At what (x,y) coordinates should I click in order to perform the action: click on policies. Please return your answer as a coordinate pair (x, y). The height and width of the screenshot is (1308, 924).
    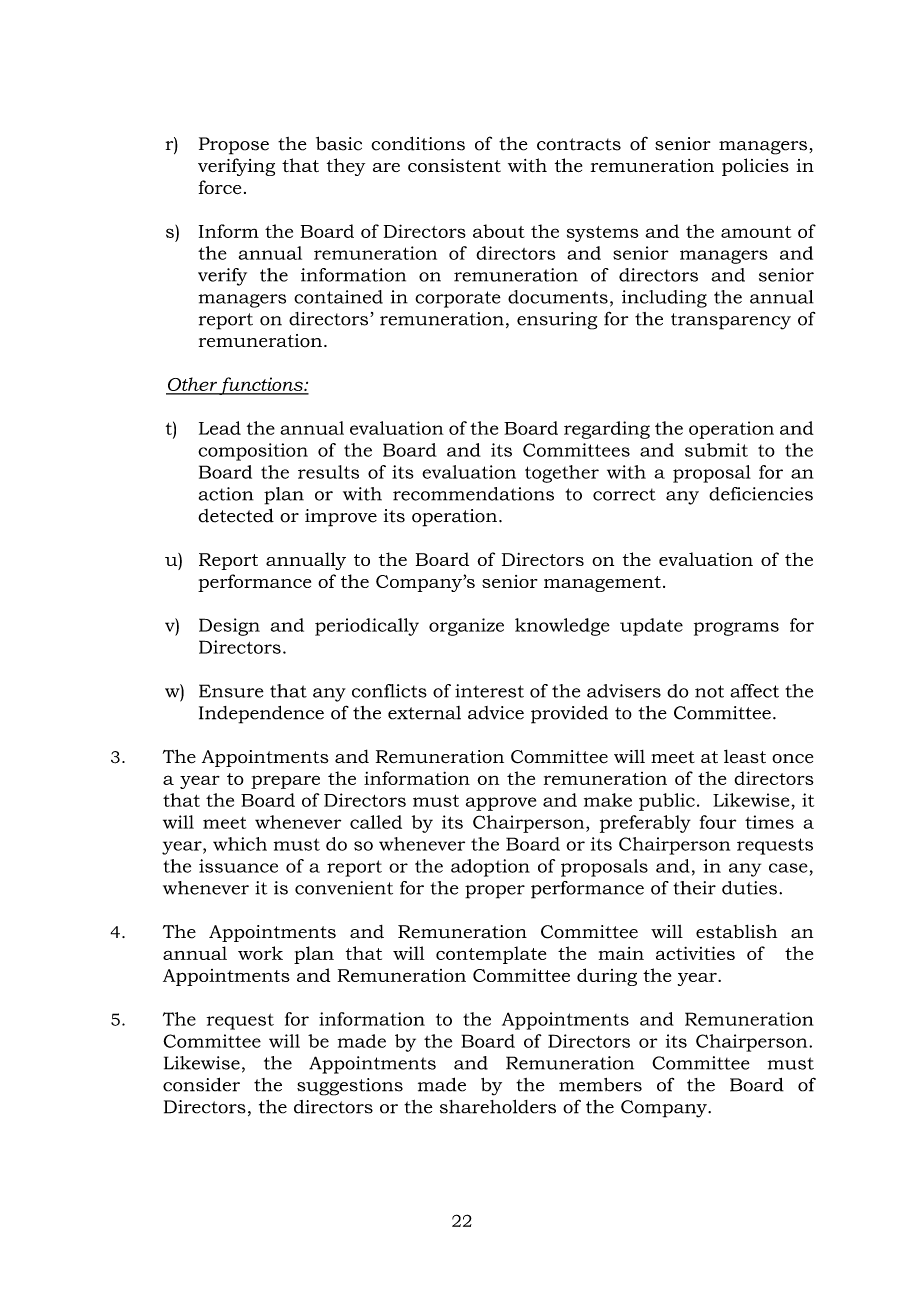
    Looking at the image, I should click on (755, 167).
